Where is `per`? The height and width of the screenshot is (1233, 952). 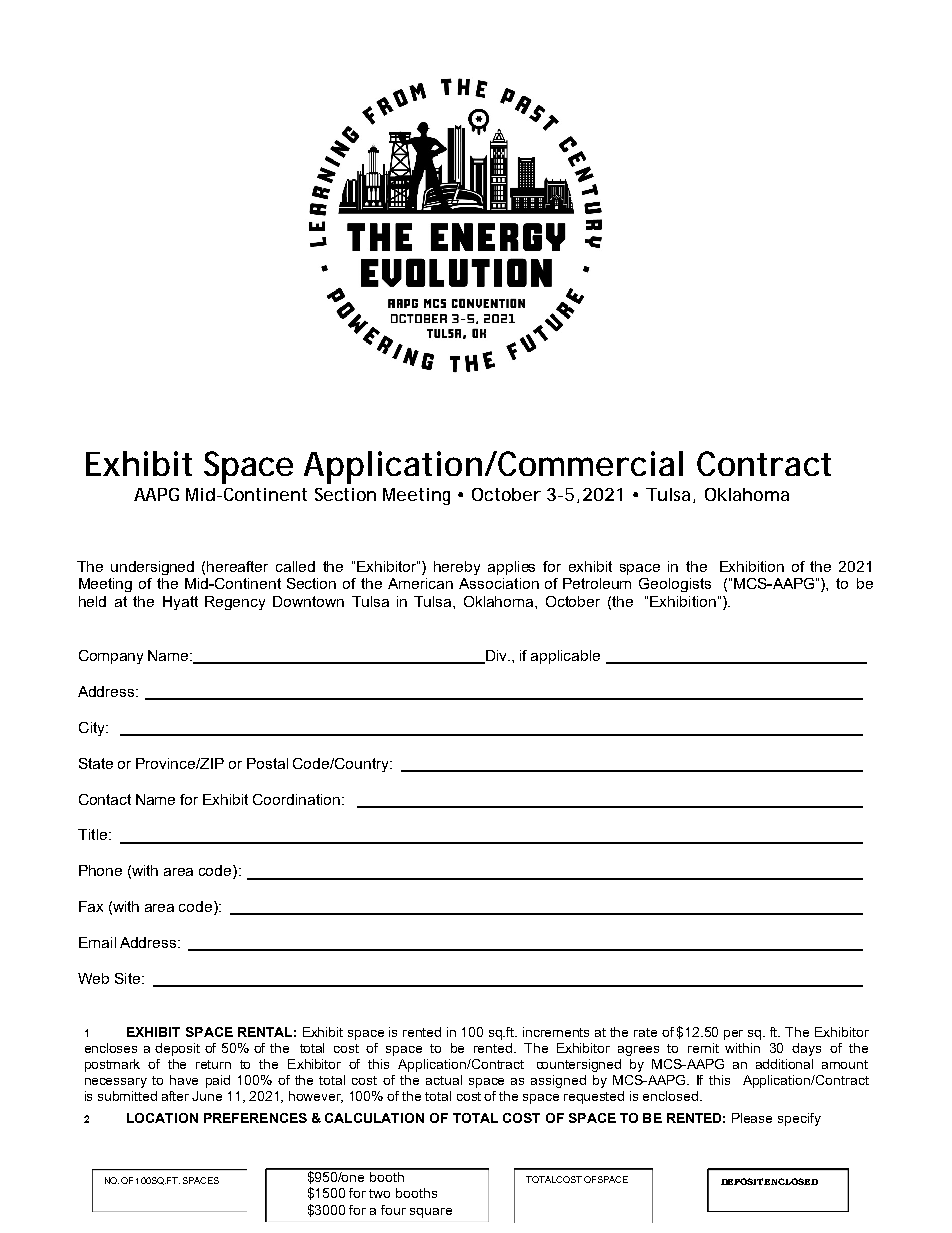 per is located at coordinates (733, 1035).
